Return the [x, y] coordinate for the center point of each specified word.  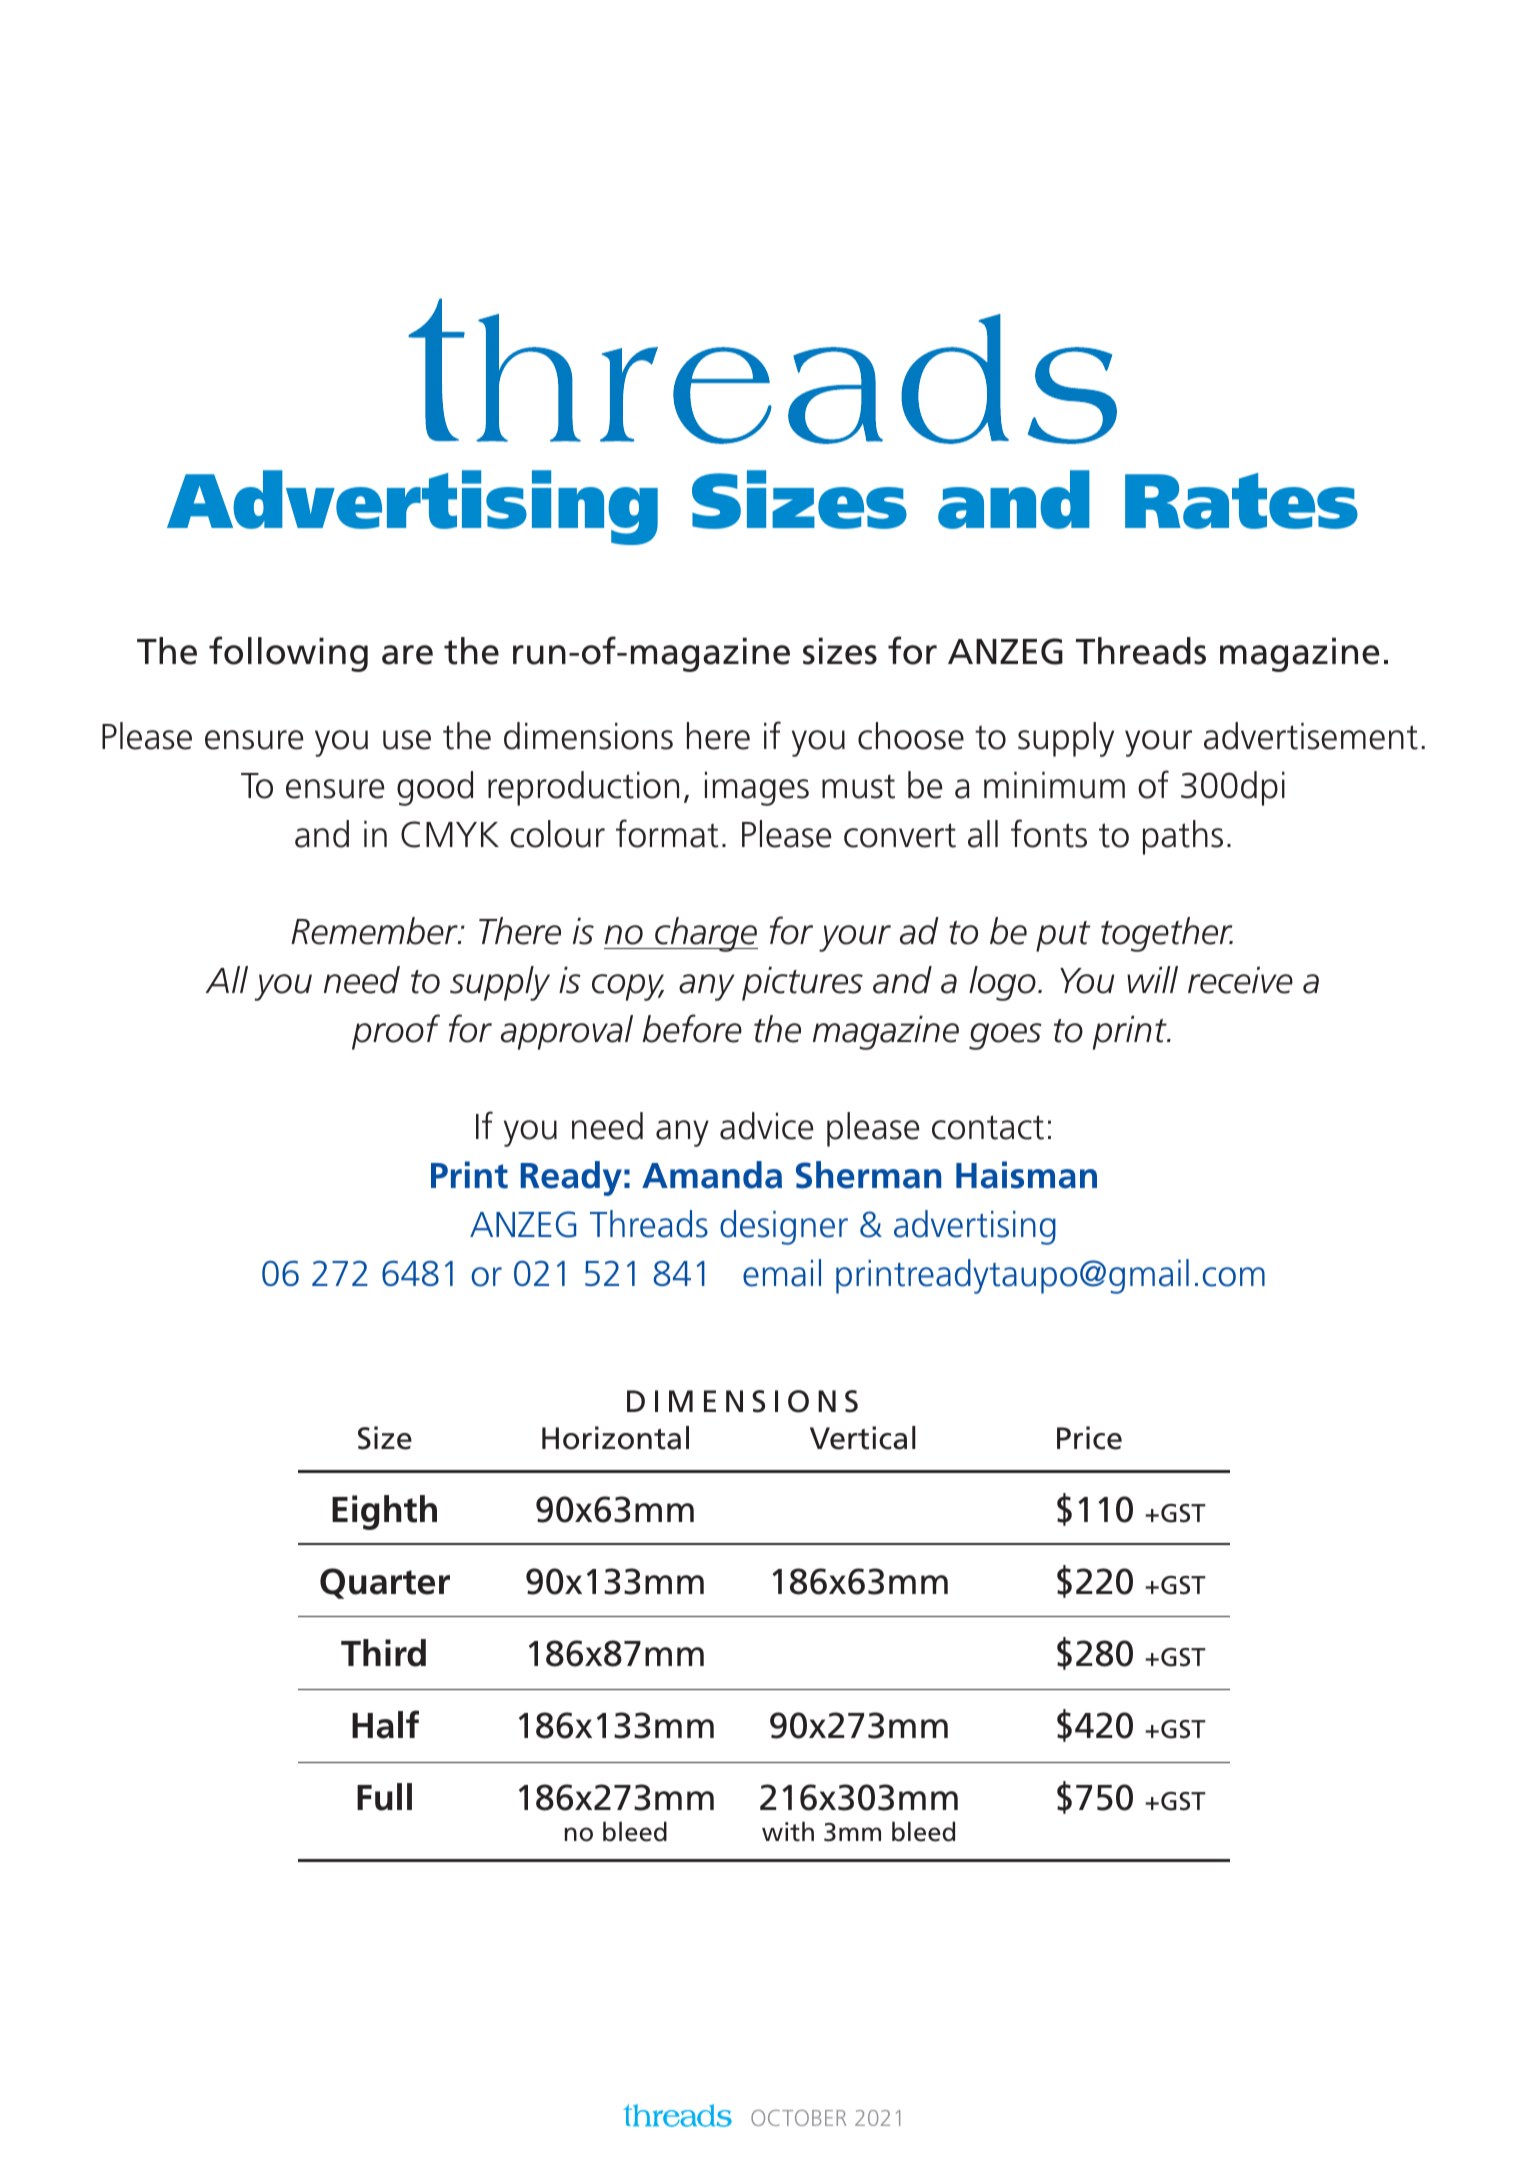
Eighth [384, 1512]
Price [1089, 1438]
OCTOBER [798, 2118]
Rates [1241, 501]
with [788, 1831]
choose [911, 736]
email [782, 1273]
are [407, 655]
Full [384, 1797]
